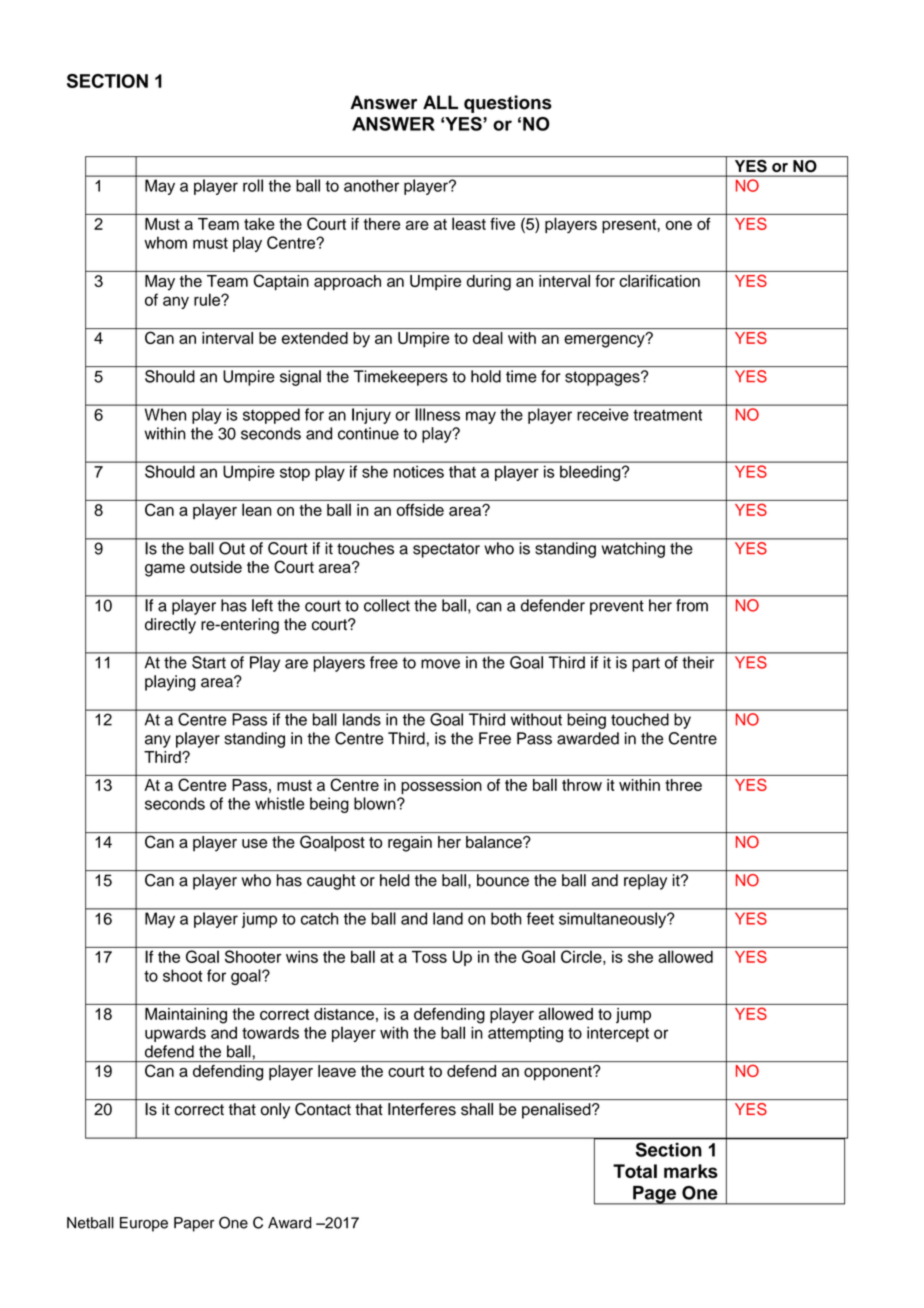  I want to click on receive, so click(603, 415).
